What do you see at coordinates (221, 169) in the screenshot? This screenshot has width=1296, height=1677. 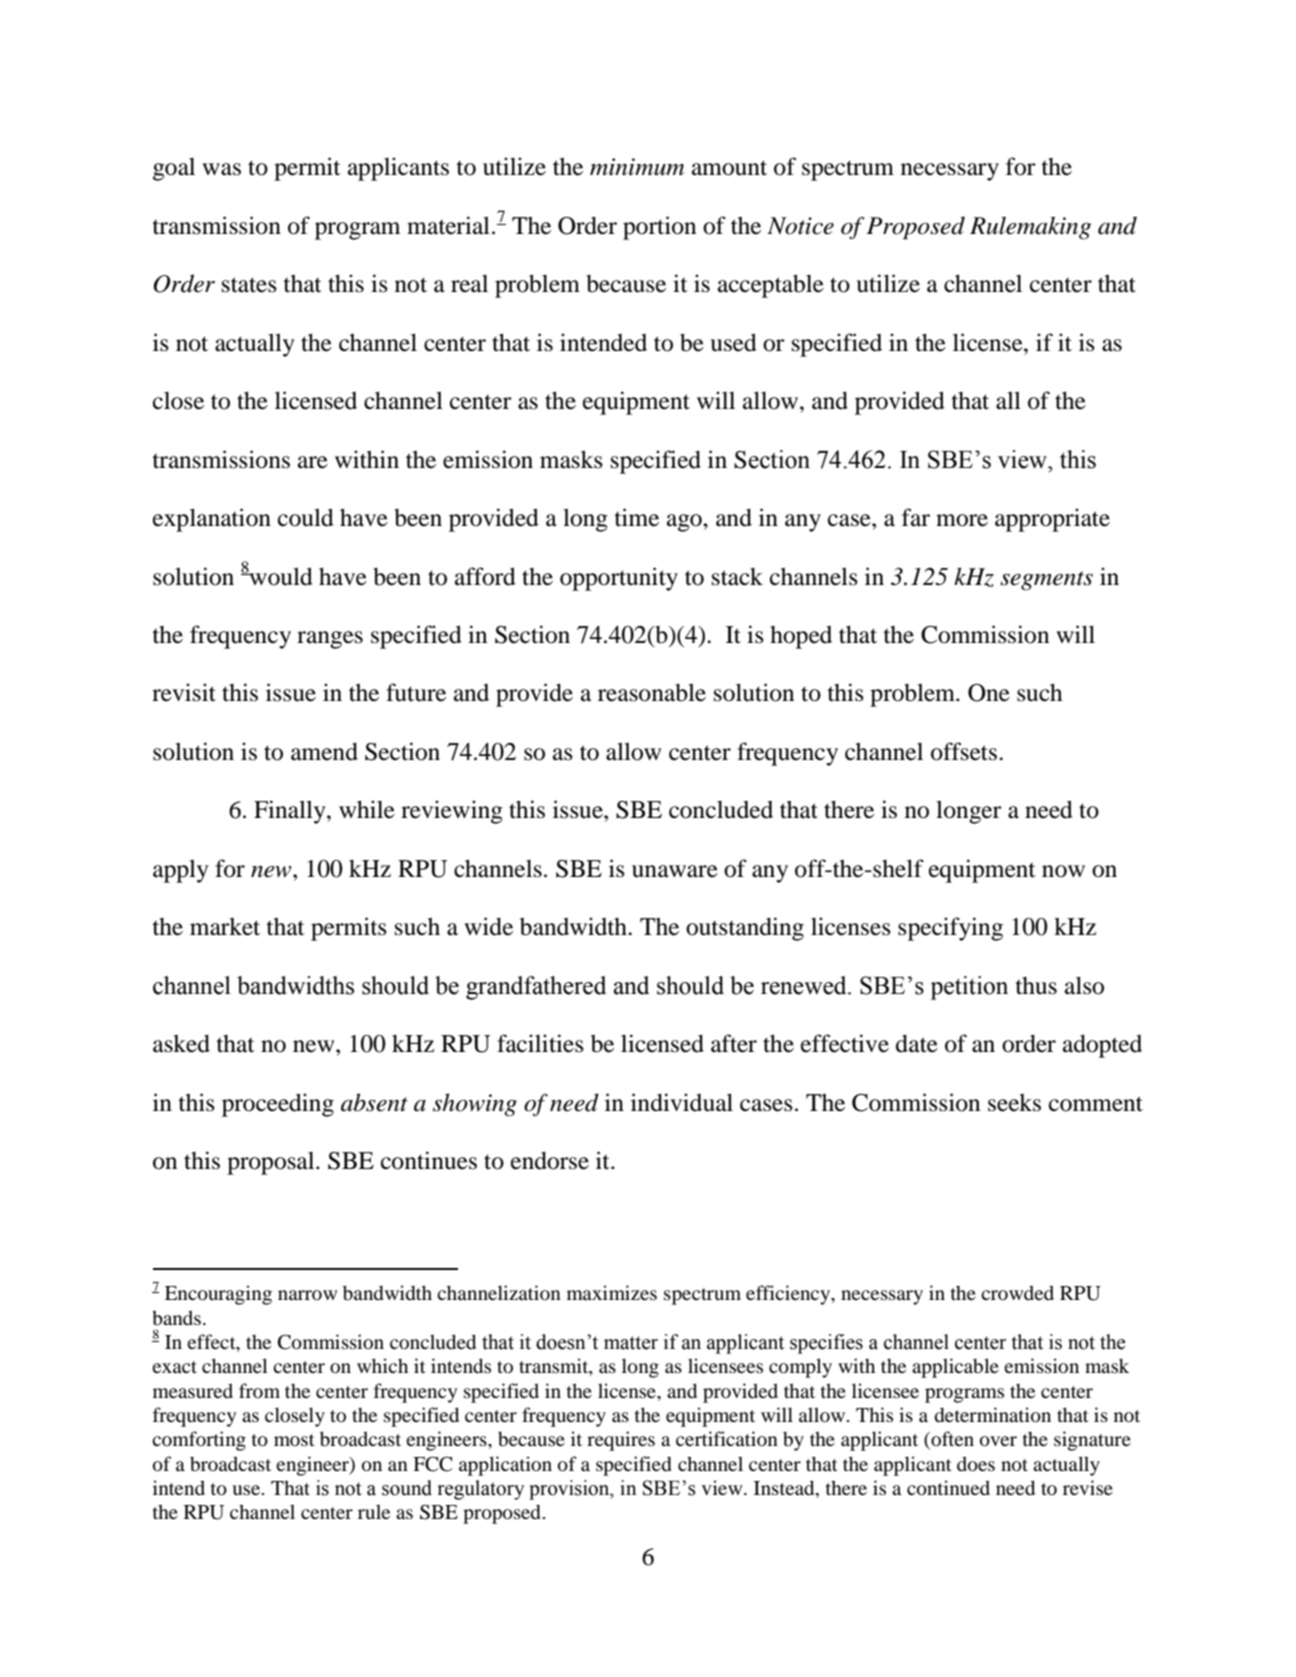 I see `was` at bounding box center [221, 169].
